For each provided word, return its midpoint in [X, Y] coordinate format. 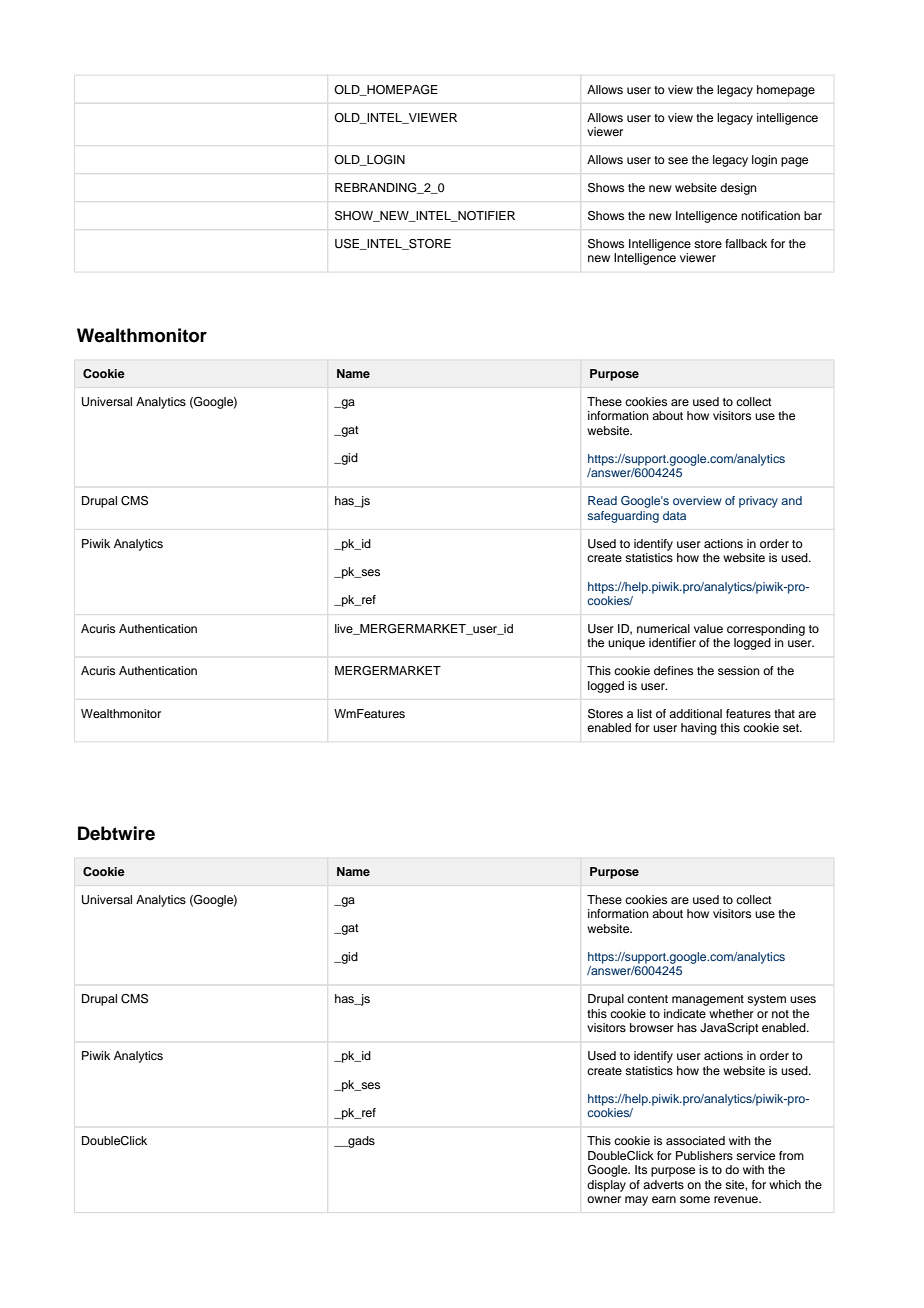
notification [770, 215]
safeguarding [623, 517]
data [674, 515]
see [678, 160]
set [792, 728]
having [699, 729]
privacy [758, 502]
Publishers [704, 1155]
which [785, 1184]
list [644, 713]
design [738, 189]
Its [641, 1169]
